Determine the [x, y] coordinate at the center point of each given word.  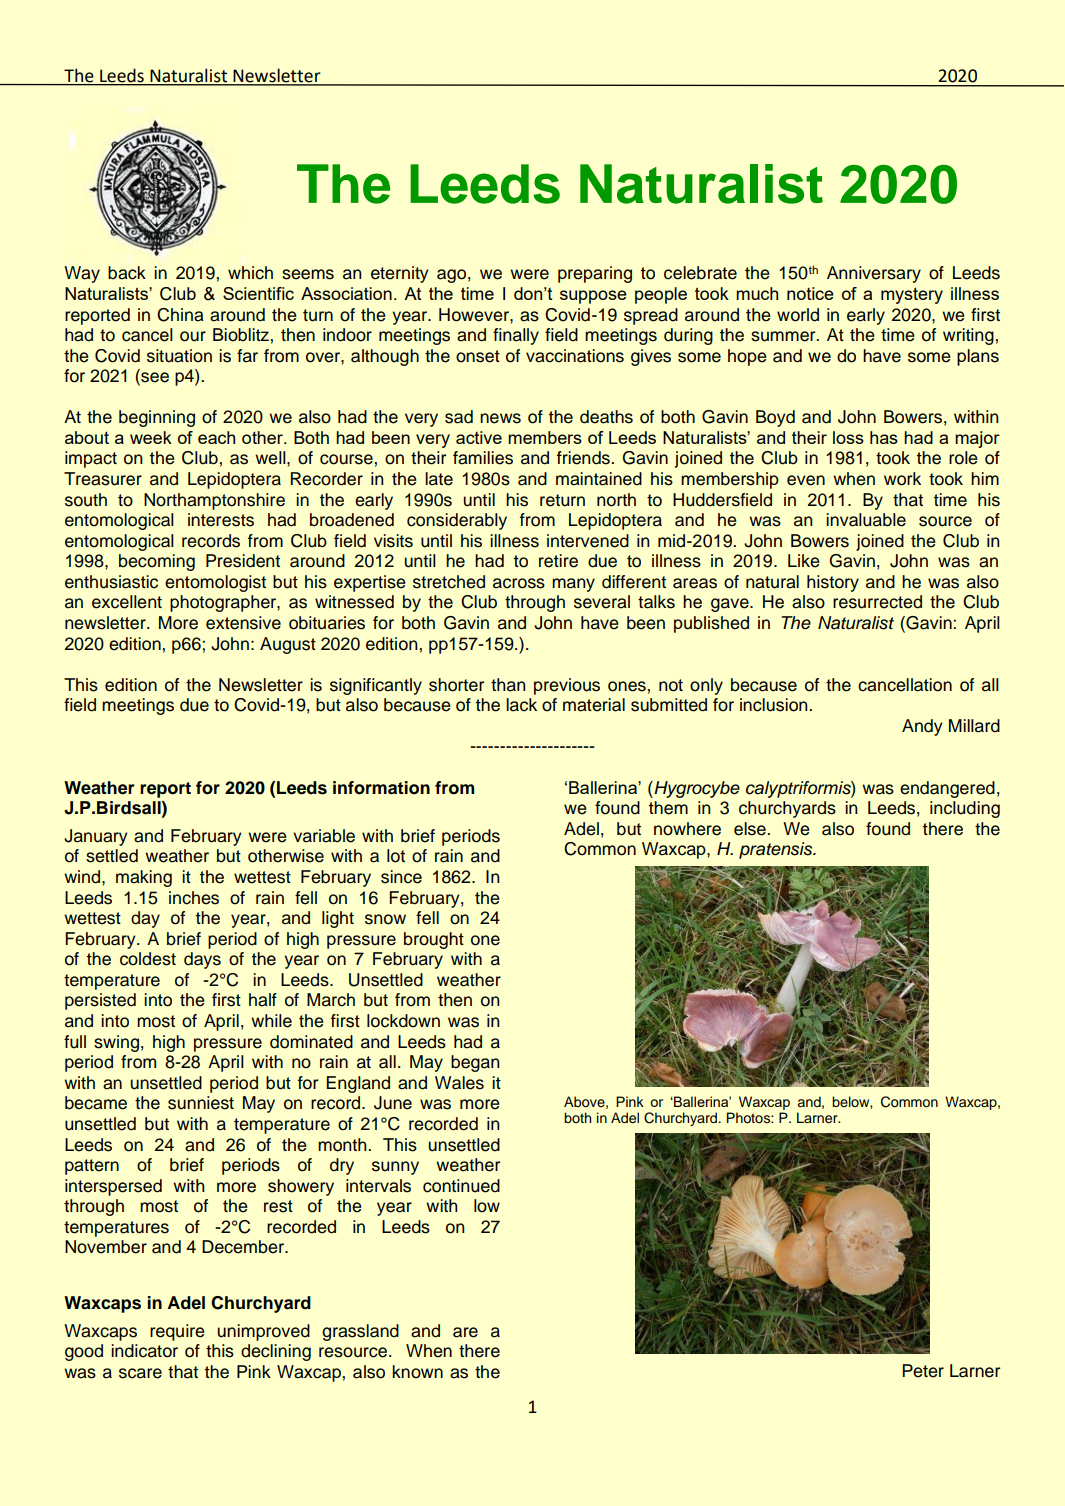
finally [516, 336]
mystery [912, 295]
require [177, 1332]
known [417, 1372]
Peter [923, 1371]
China [180, 315]
